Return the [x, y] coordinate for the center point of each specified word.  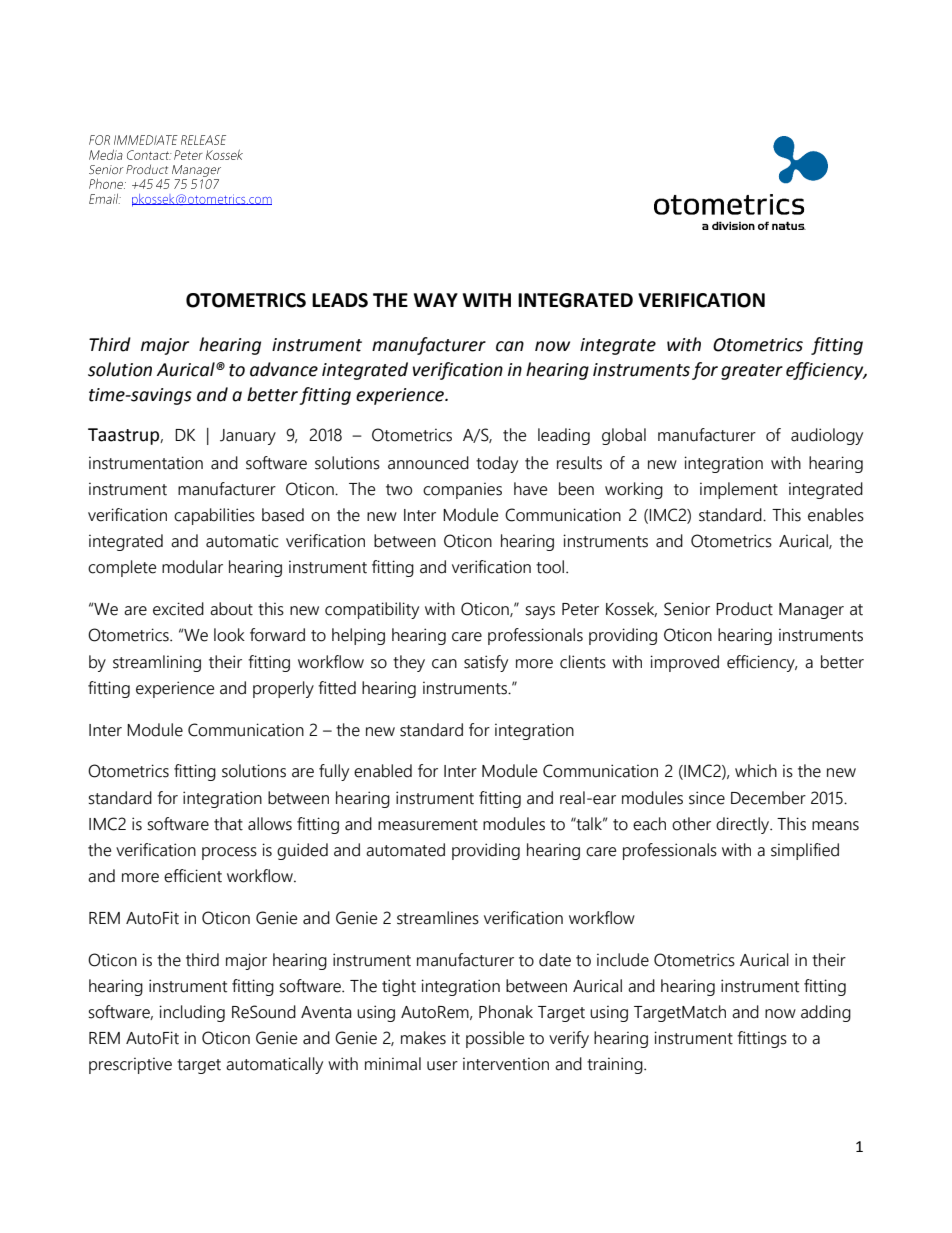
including [192, 1013]
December [768, 798]
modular [192, 567]
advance [284, 369]
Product [744, 609]
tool [551, 567]
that [228, 824]
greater [752, 372]
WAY [436, 300]
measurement [428, 825]
